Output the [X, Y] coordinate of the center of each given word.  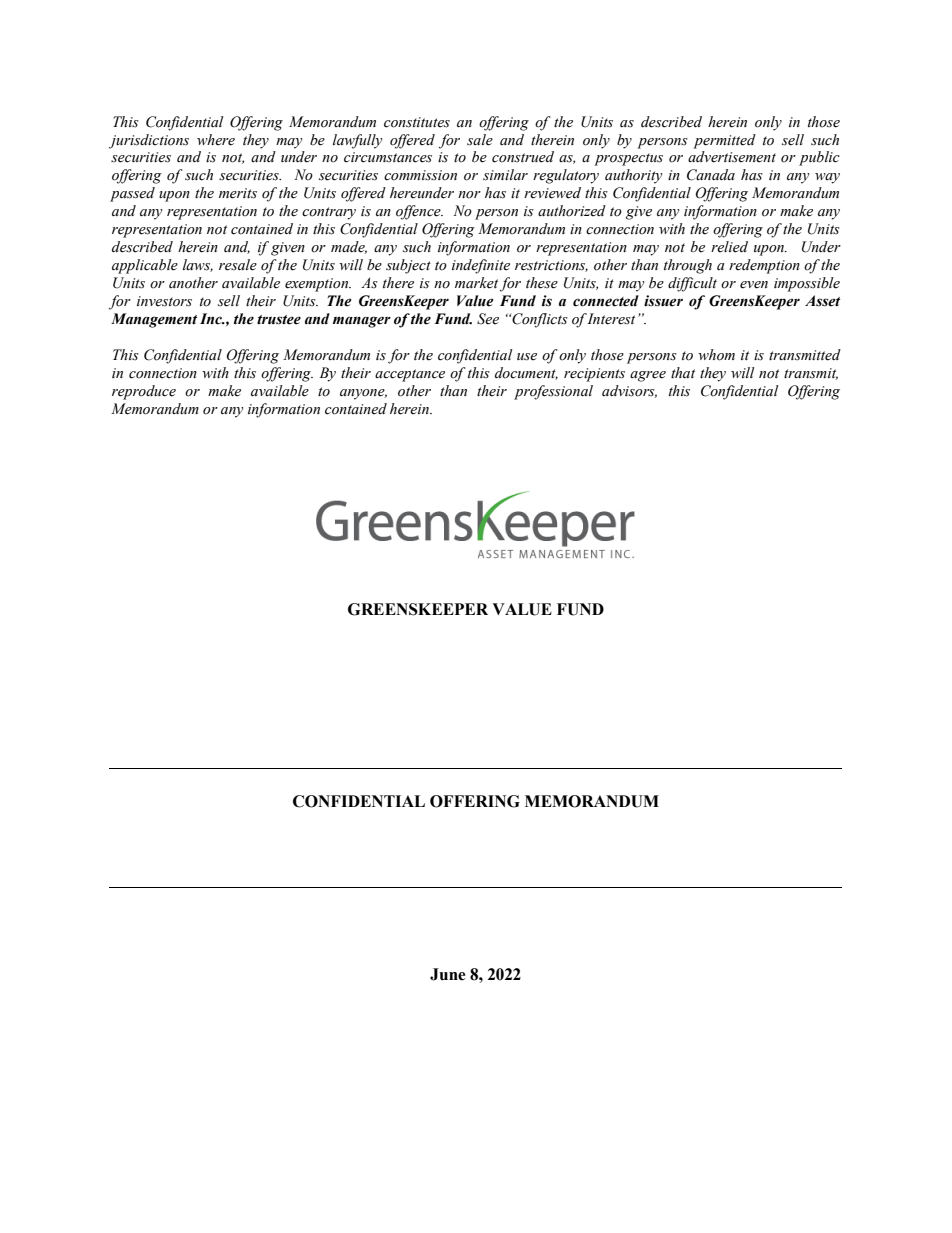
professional [553, 392]
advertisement [732, 157]
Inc [212, 319]
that [683, 373]
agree [648, 376]
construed [523, 157]
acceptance [410, 375]
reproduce [144, 392]
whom [716, 355]
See [488, 319]
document [526, 373]
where [216, 140]
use [527, 357]
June [448, 974]
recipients [594, 375]
